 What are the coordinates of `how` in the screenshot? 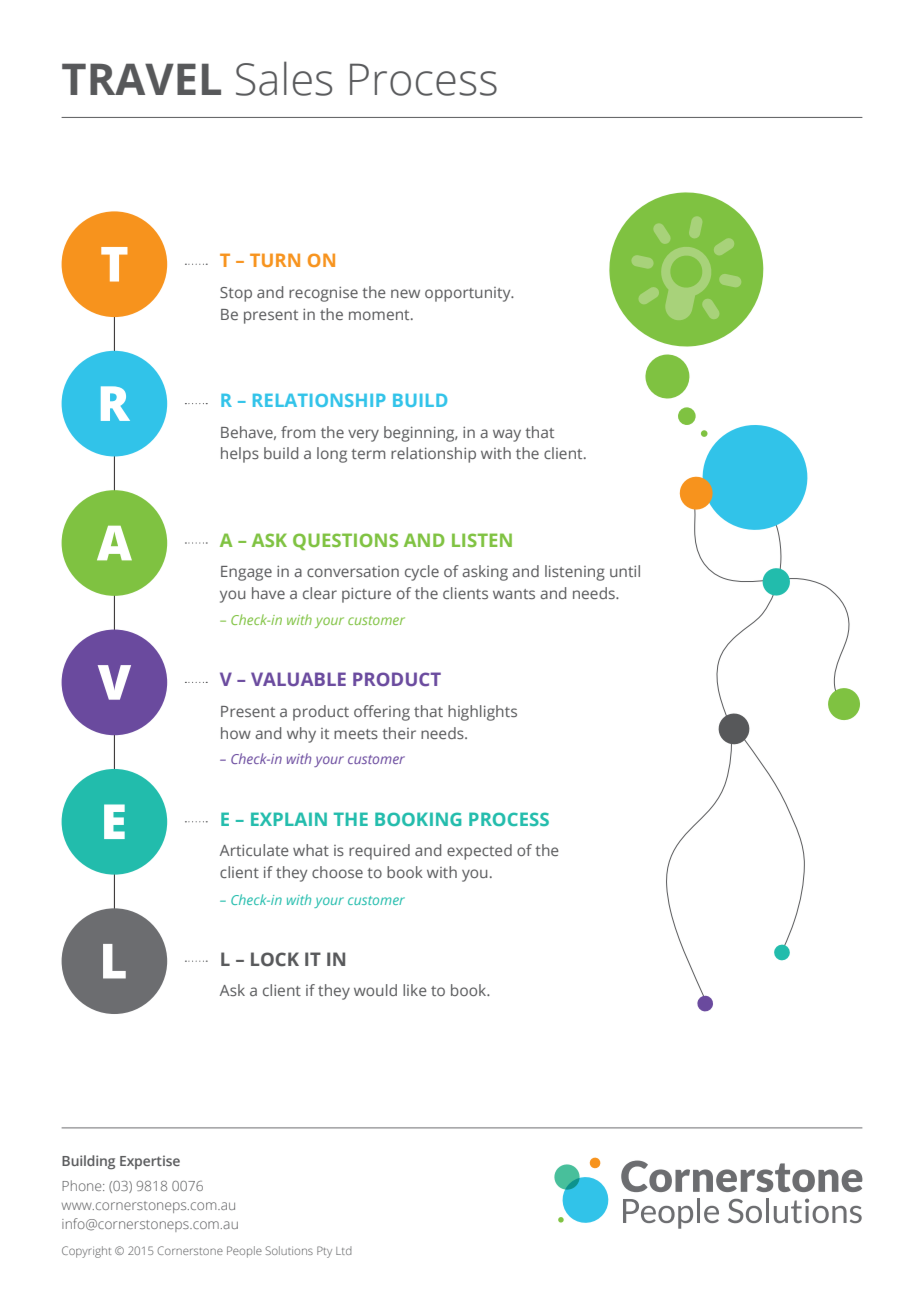 It's located at (236, 733).
